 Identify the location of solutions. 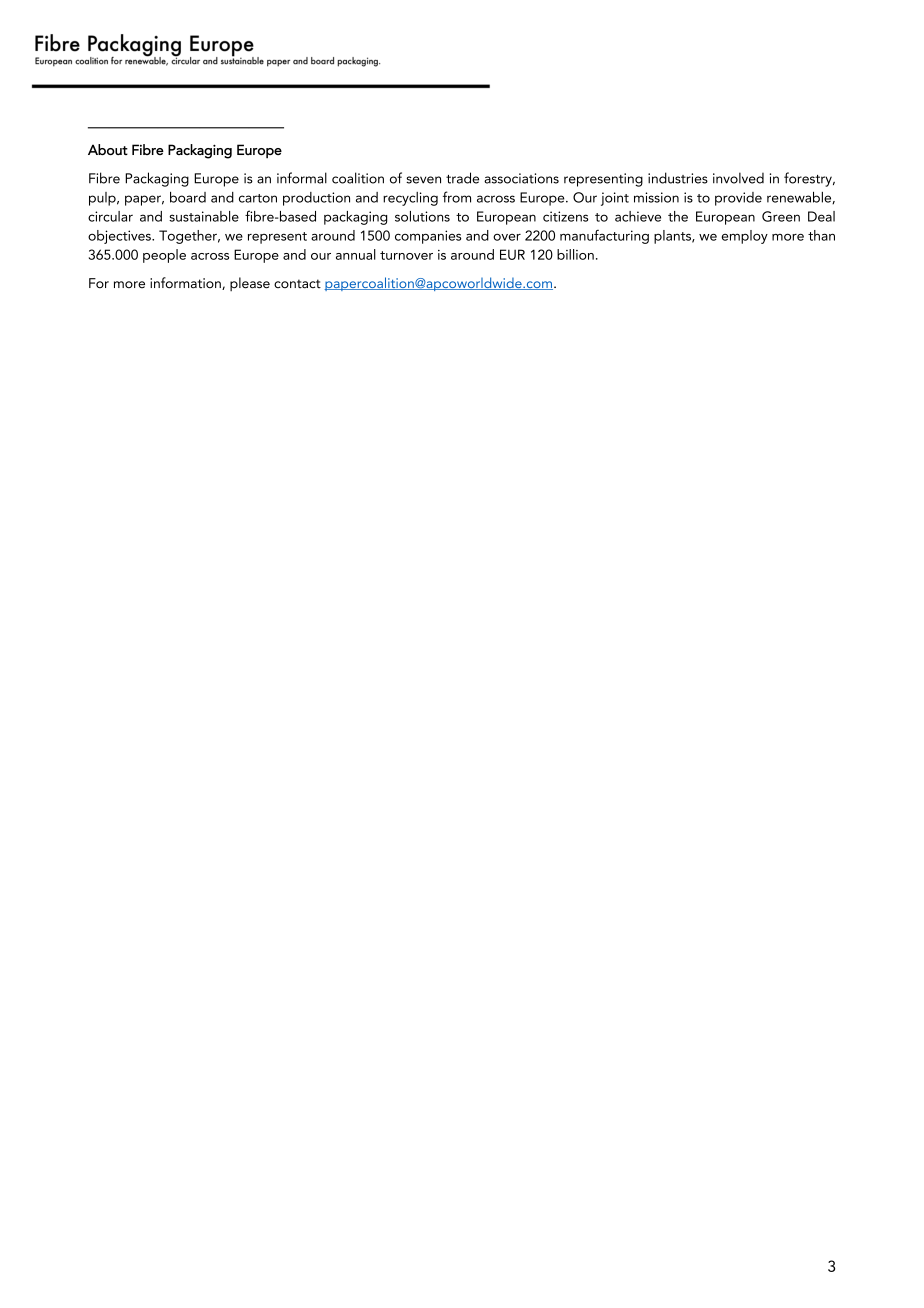
(422, 216).
